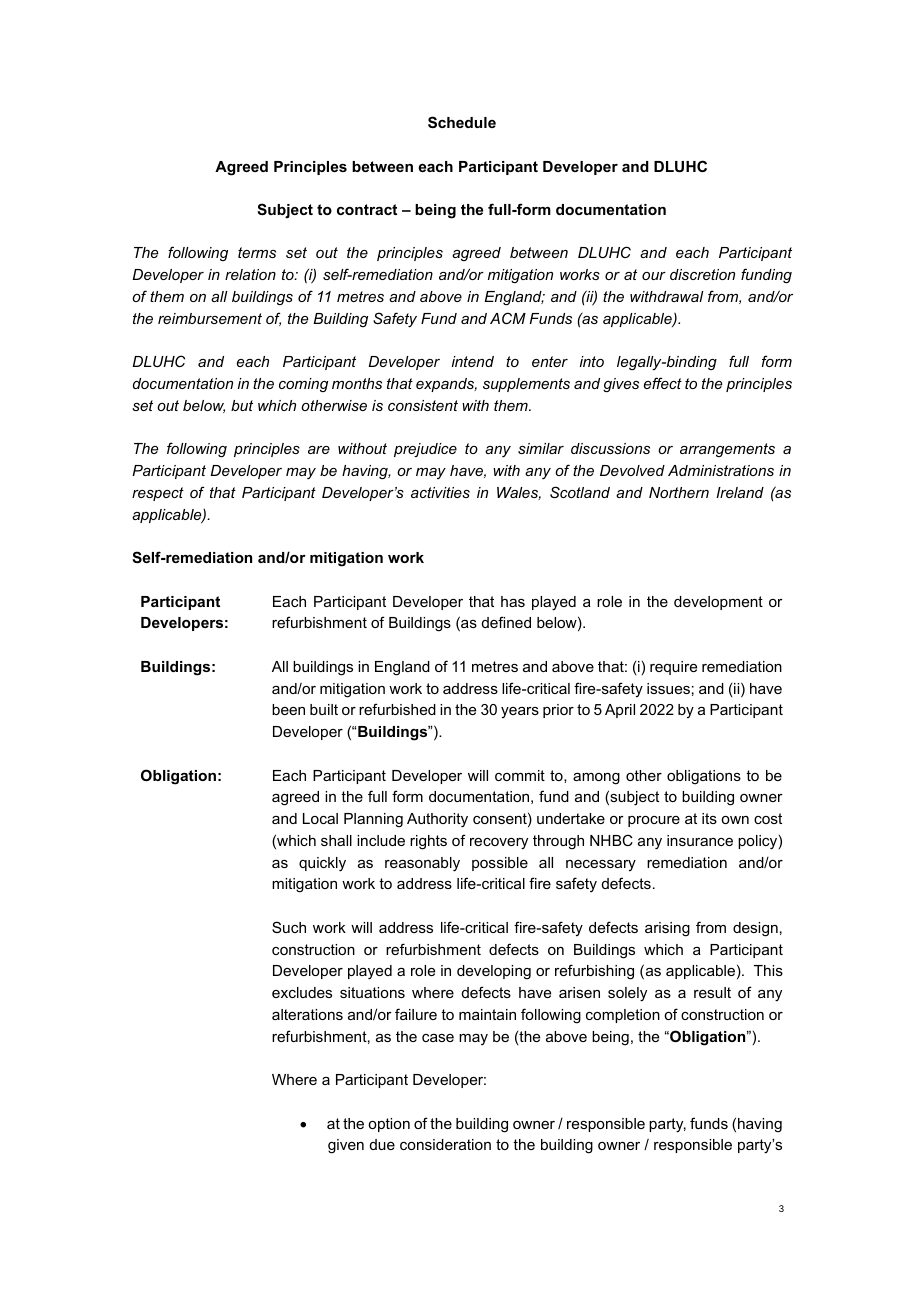 The width and height of the image is (924, 1308). What do you see at coordinates (702, 274) in the image?
I see `discretion` at bounding box center [702, 274].
